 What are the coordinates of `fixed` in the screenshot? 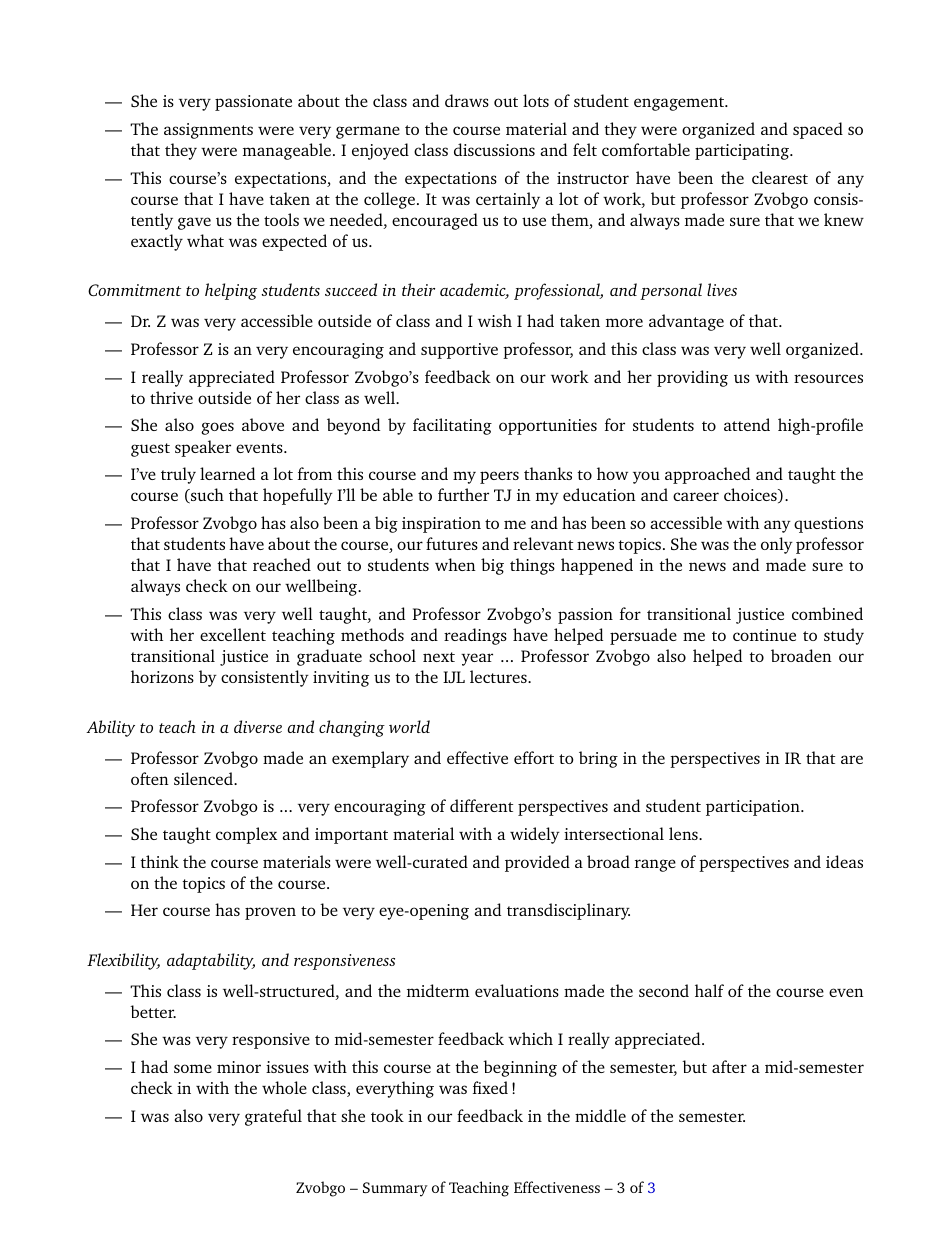 It's located at (490, 1087).
